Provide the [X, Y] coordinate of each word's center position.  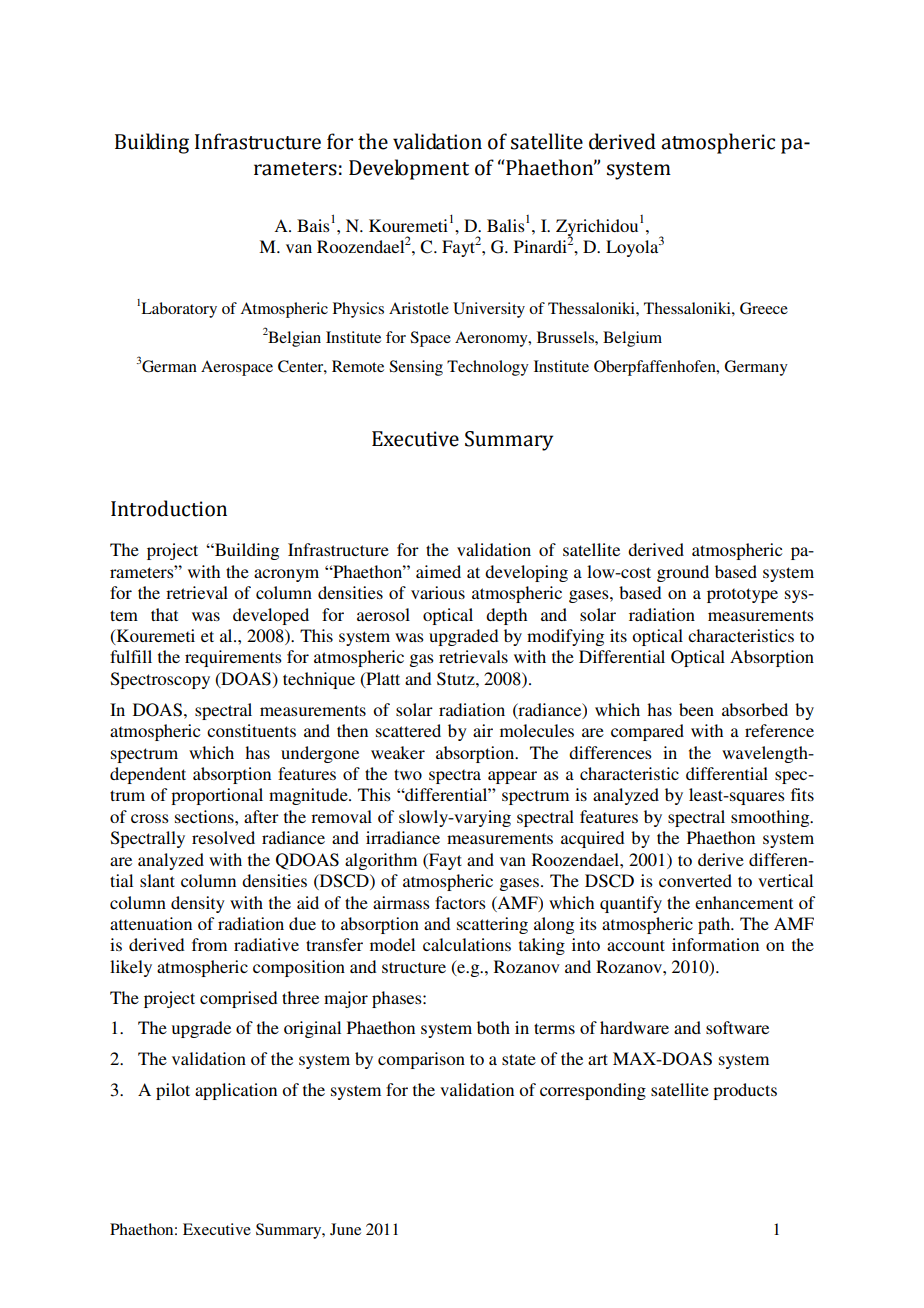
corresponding [593, 1091]
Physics [358, 310]
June [345, 1229]
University [489, 310]
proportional [217, 796]
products [745, 1091]
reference [779, 730]
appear [512, 777]
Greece [764, 308]
